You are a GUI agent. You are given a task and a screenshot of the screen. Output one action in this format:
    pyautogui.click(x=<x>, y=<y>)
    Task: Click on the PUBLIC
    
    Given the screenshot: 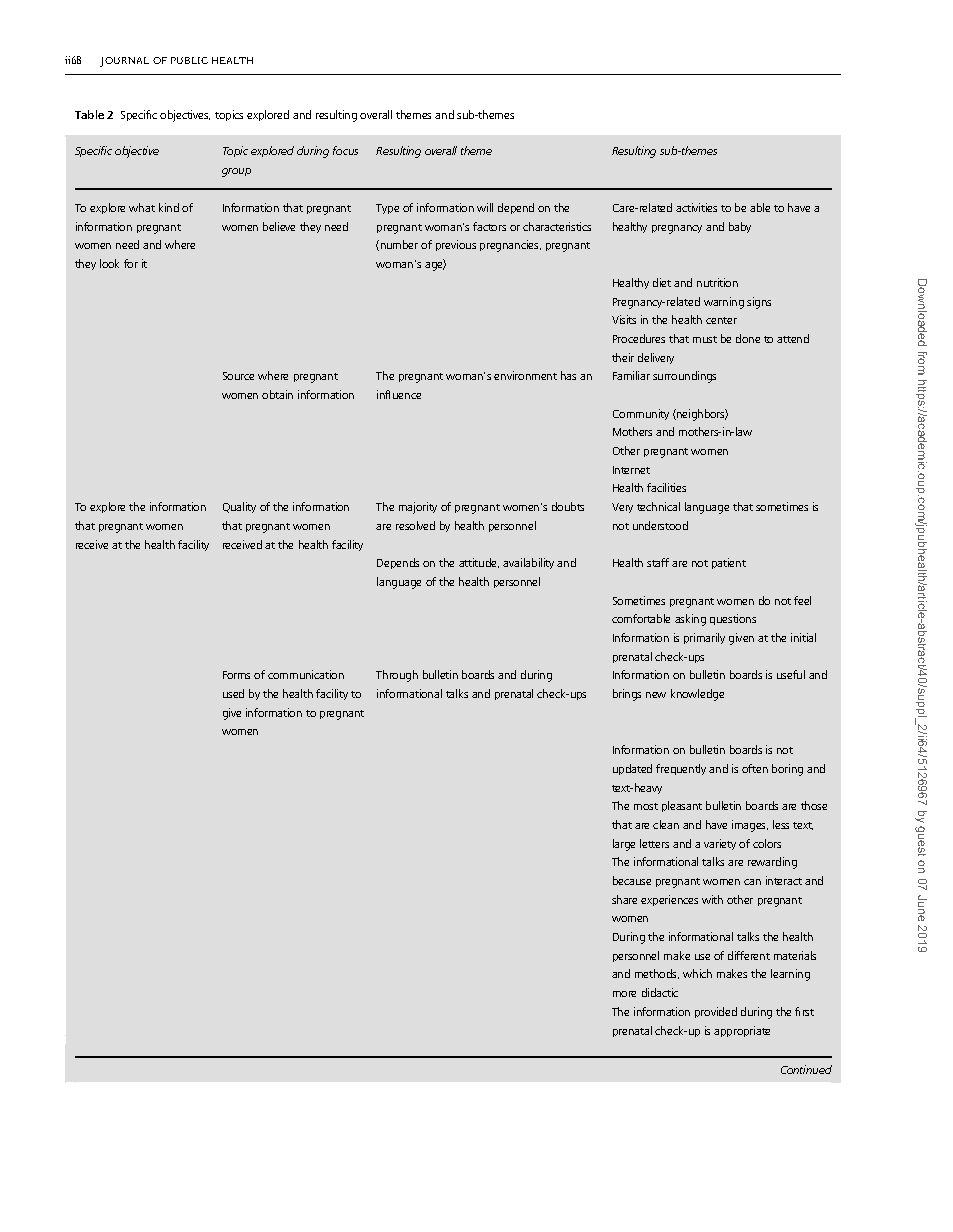 What is the action you would take?
    pyautogui.click(x=189, y=60)
